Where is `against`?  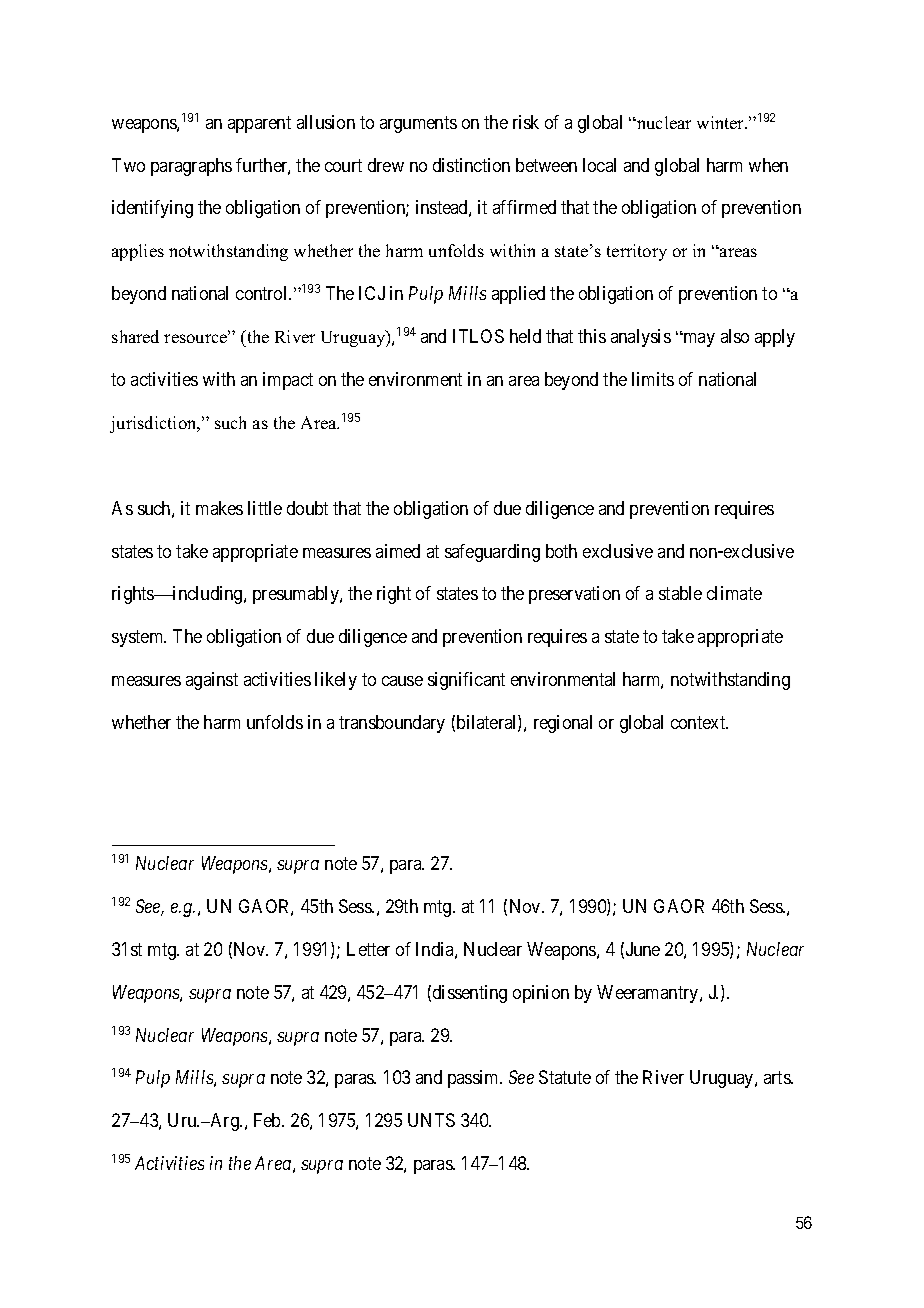
against is located at coordinates (212, 681).
